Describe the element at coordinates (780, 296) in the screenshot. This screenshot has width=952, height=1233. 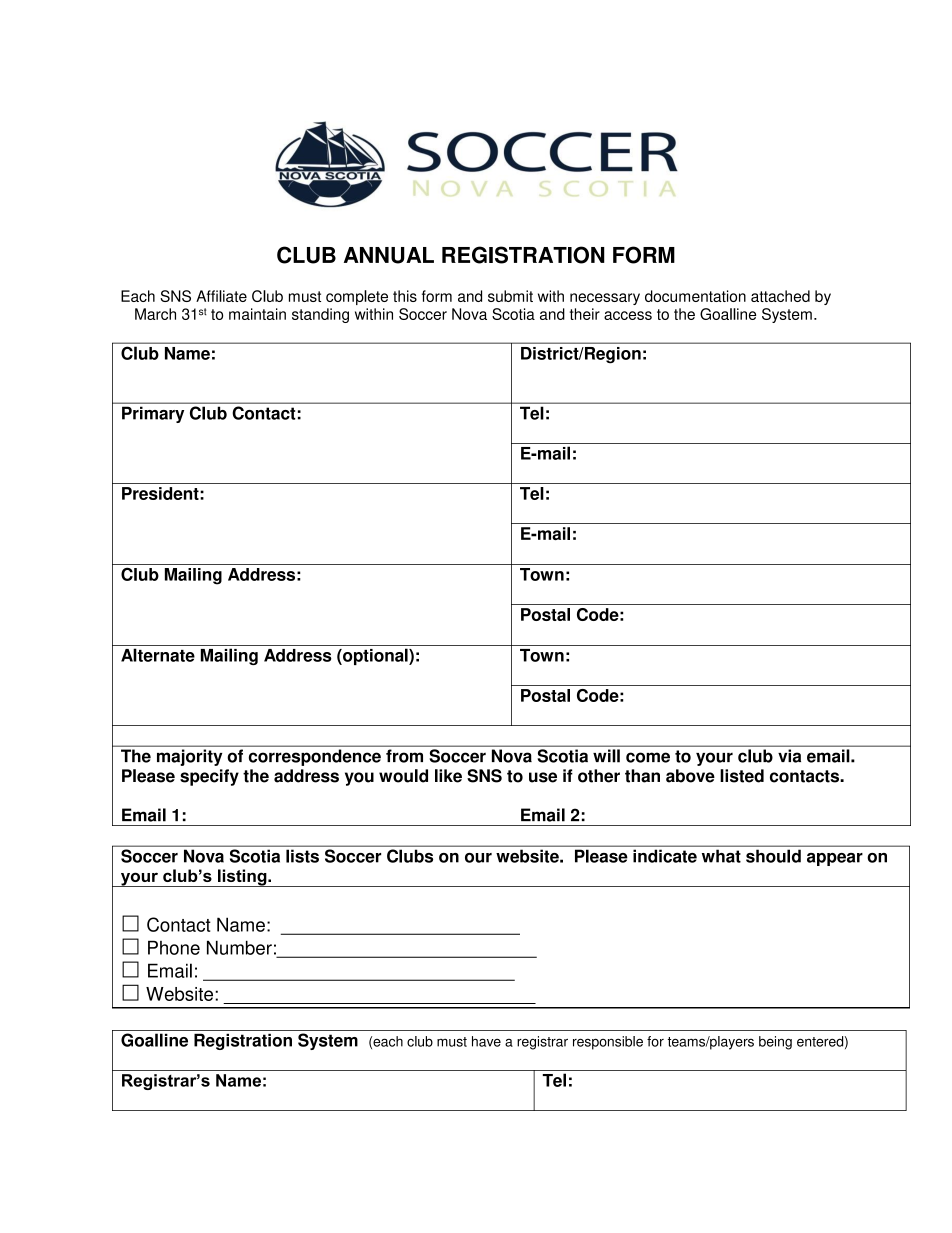
I see `attached` at that location.
